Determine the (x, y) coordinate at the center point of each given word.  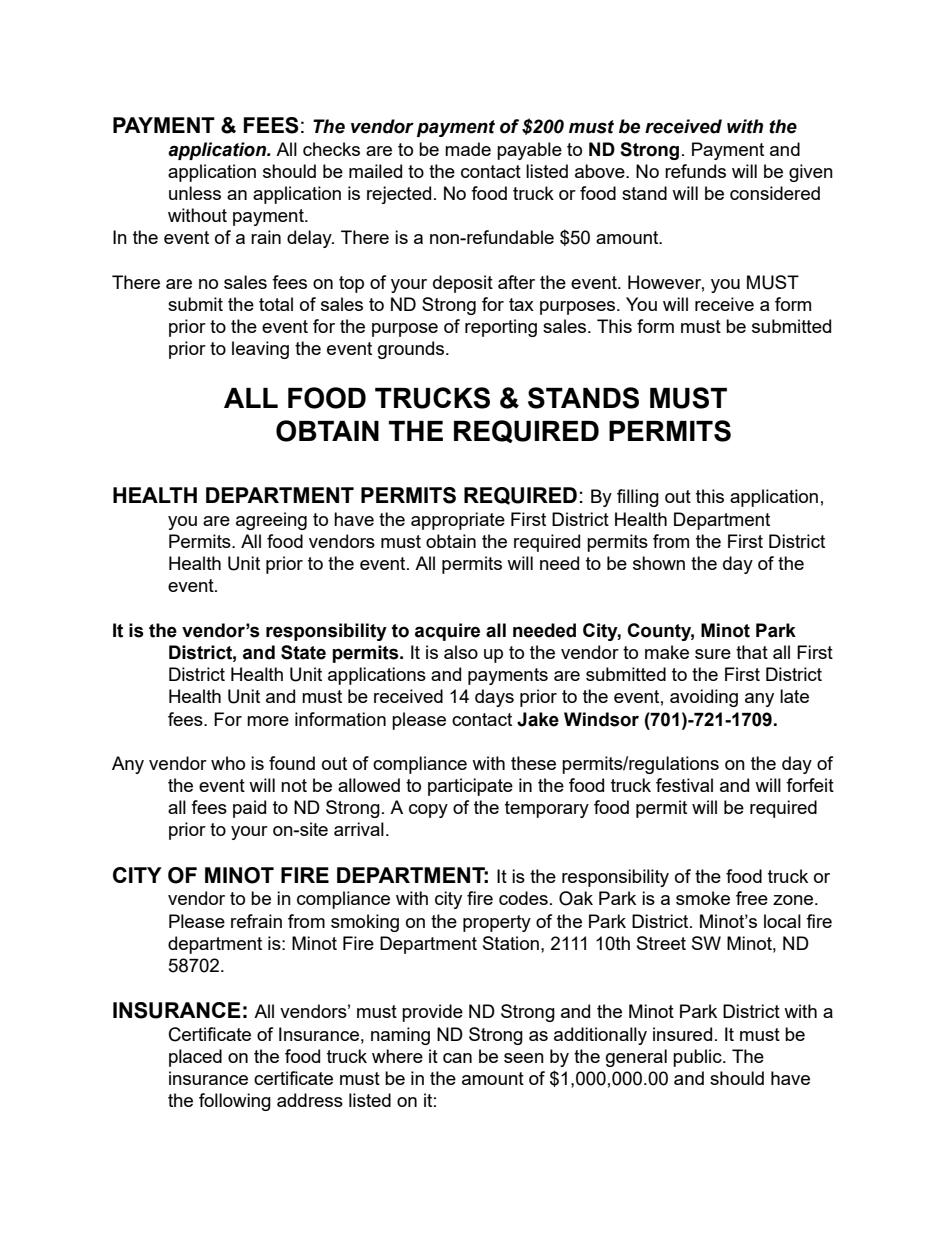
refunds (695, 171)
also (461, 652)
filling (638, 498)
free (752, 898)
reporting (501, 328)
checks (331, 149)
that (752, 652)
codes (523, 898)
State (303, 652)
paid (249, 809)
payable (529, 151)
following (235, 1102)
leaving (260, 350)
